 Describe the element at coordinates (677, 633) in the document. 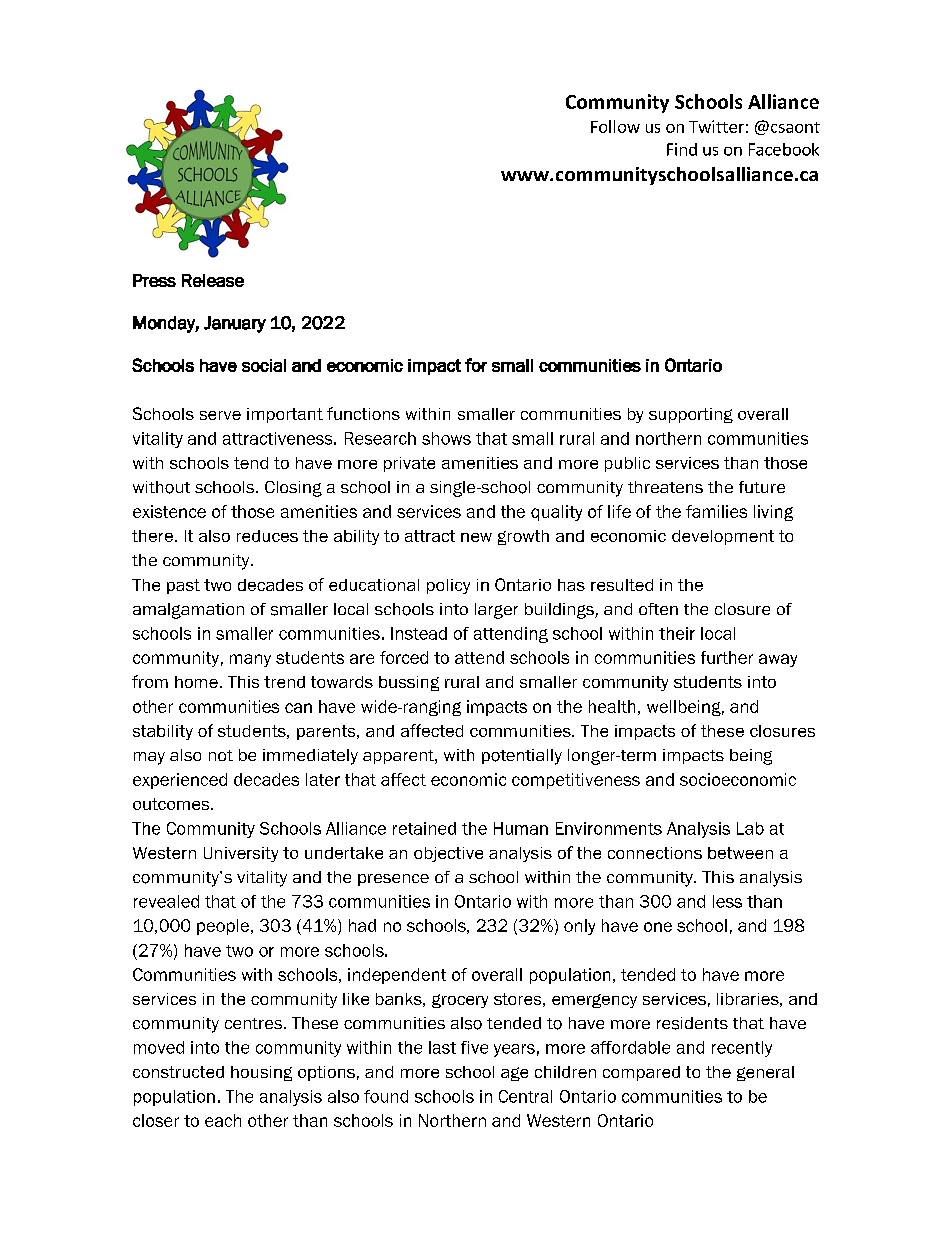

I see `their` at that location.
